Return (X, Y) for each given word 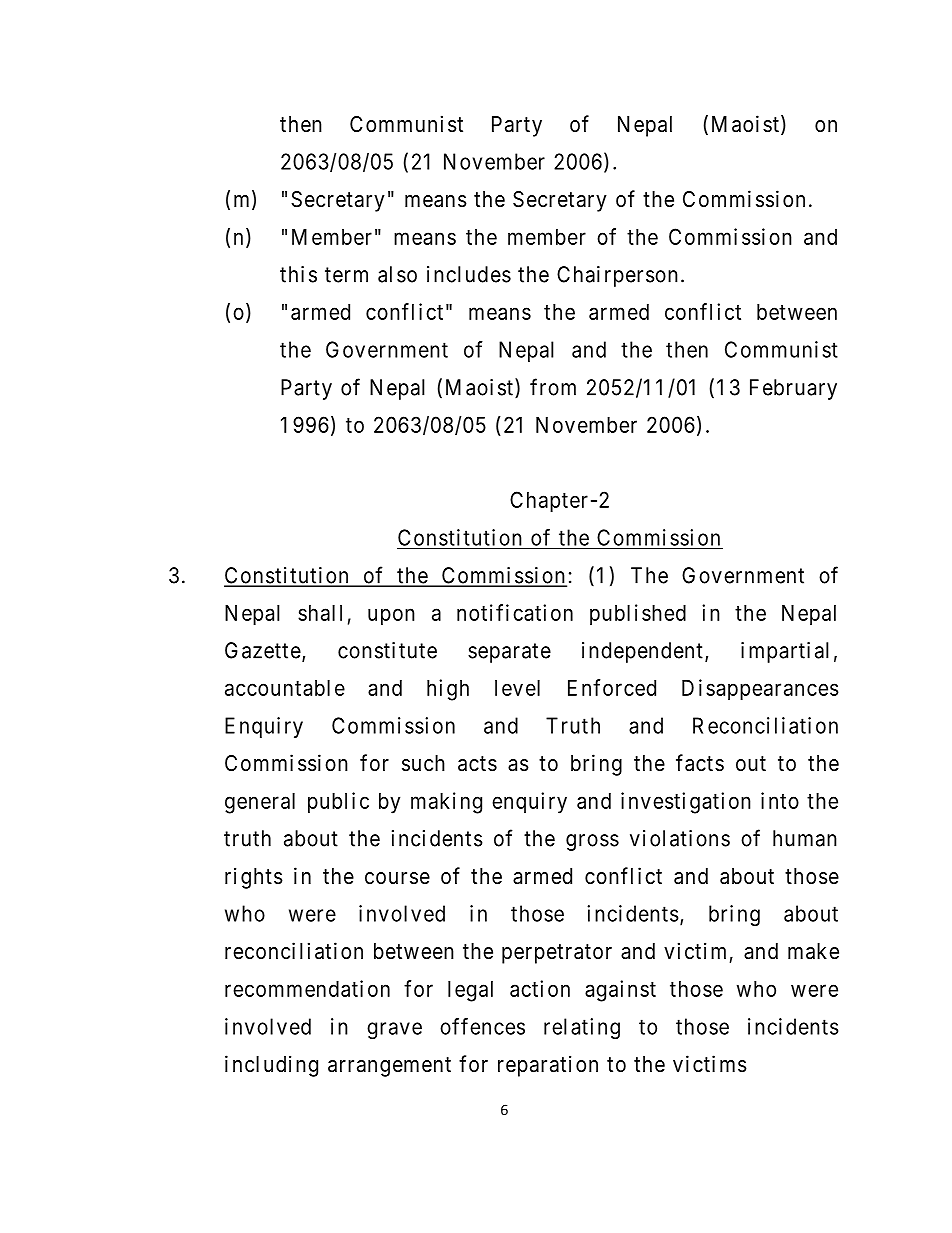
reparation (548, 1066)
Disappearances (760, 690)
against (620, 991)
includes (469, 274)
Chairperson (617, 276)
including (271, 1066)
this (298, 274)
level (517, 688)
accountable (285, 688)
